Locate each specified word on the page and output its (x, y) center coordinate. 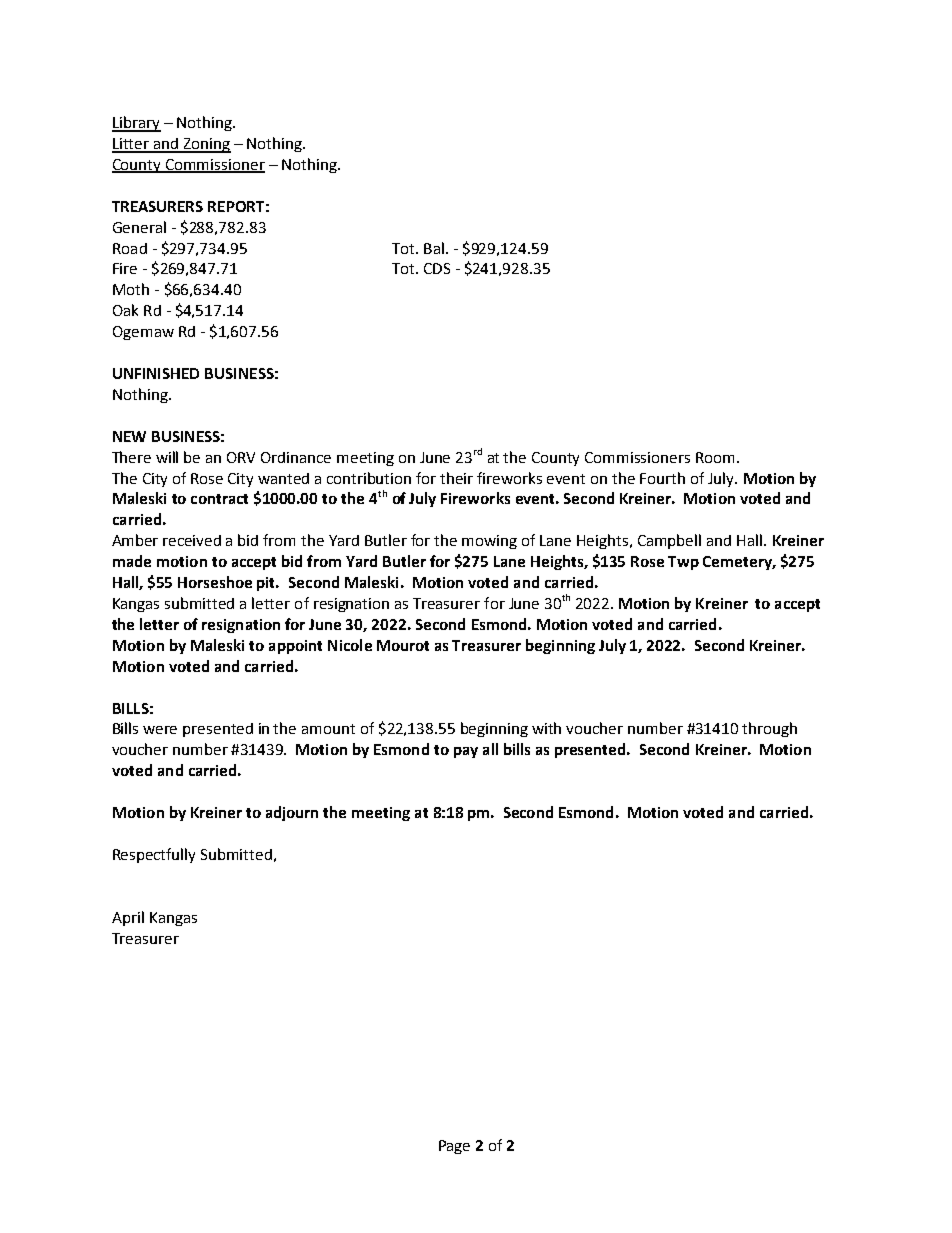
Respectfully (154, 855)
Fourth (662, 478)
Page (454, 1147)
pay (466, 752)
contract (219, 499)
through (769, 729)
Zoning (206, 145)
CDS (437, 268)
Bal (434, 248)
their (456, 478)
